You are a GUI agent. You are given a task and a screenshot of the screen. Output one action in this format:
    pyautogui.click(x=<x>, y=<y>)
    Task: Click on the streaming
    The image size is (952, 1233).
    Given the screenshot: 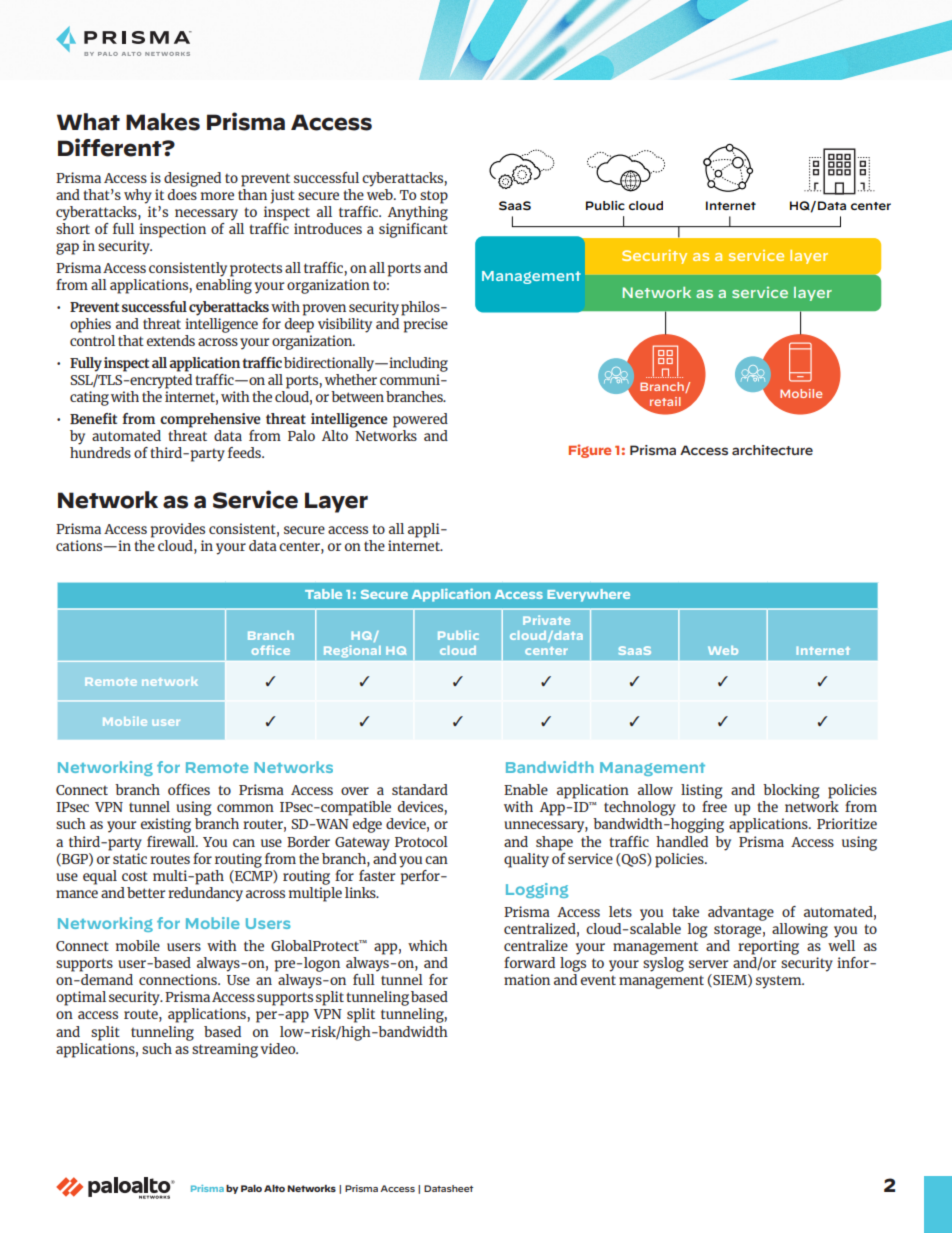 What is the action you would take?
    pyautogui.click(x=225, y=1050)
